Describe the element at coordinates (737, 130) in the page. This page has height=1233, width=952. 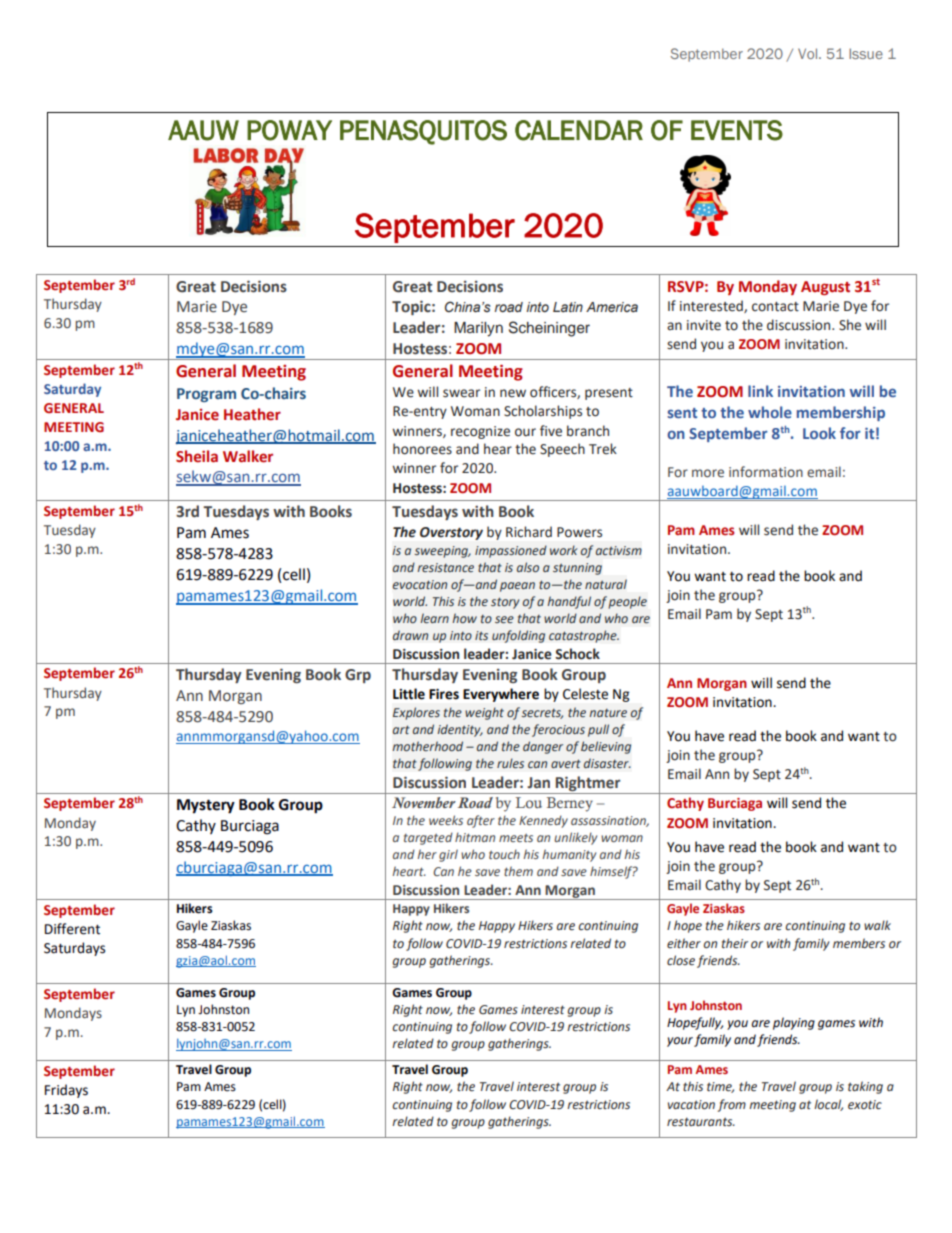
I see `EVENTS` at that location.
